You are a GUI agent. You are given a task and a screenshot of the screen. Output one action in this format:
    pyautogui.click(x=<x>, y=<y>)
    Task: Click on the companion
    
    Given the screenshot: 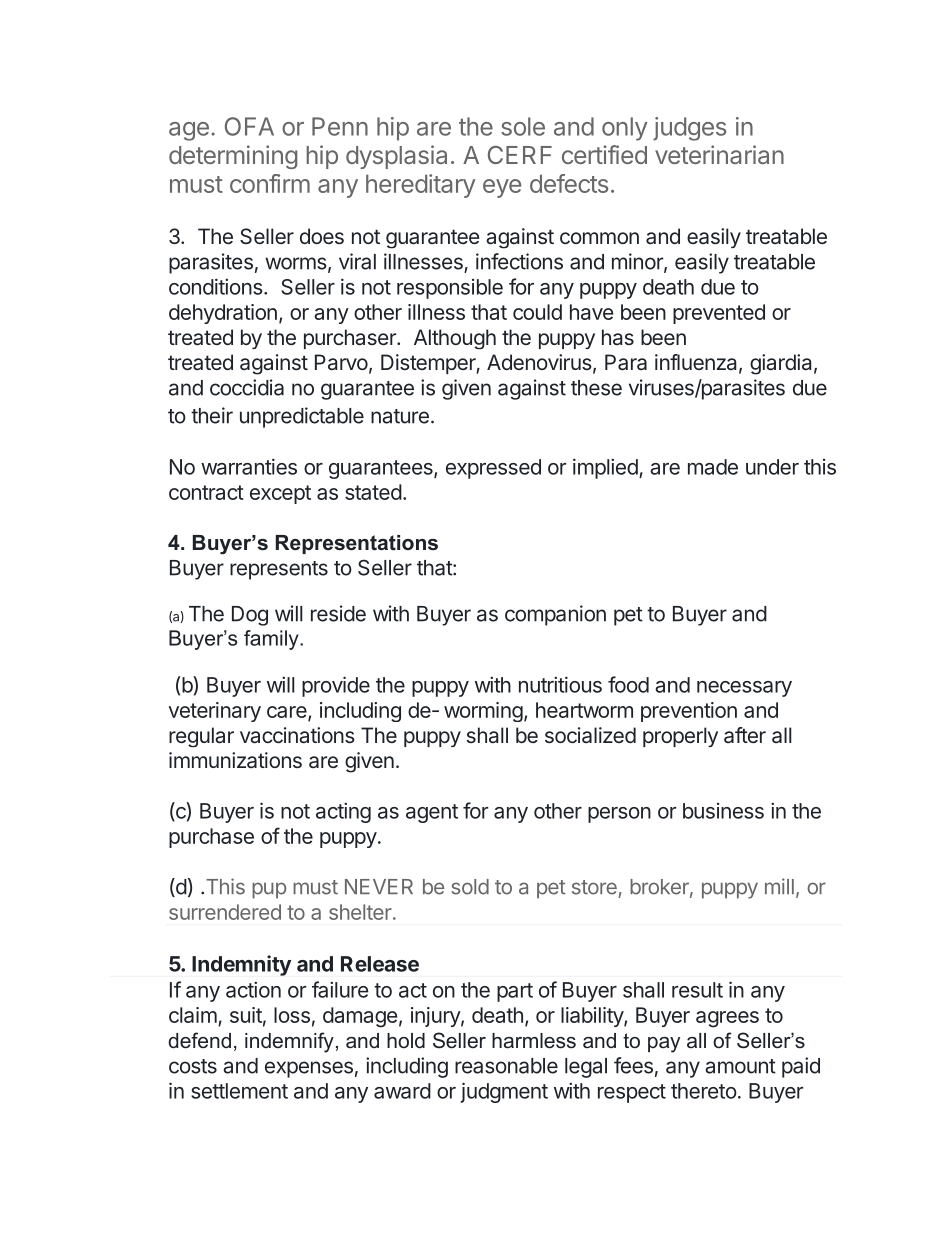 What is the action you would take?
    pyautogui.click(x=555, y=615)
